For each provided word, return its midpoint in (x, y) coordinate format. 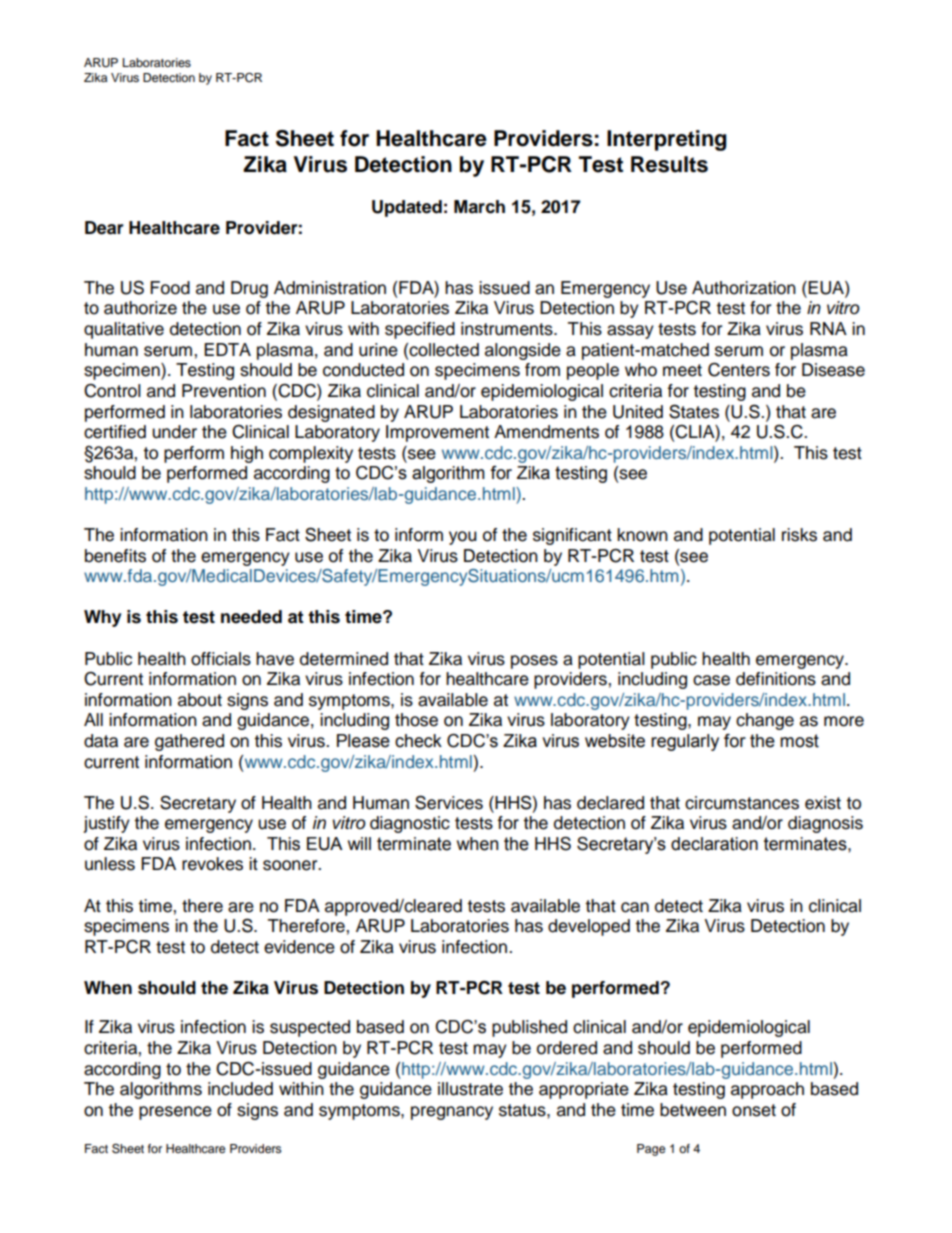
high (247, 454)
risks (799, 535)
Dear (104, 228)
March (479, 207)
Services (449, 802)
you (463, 538)
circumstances (742, 803)
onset (754, 1110)
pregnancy (452, 1113)
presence (175, 1113)
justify (106, 824)
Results (669, 164)
